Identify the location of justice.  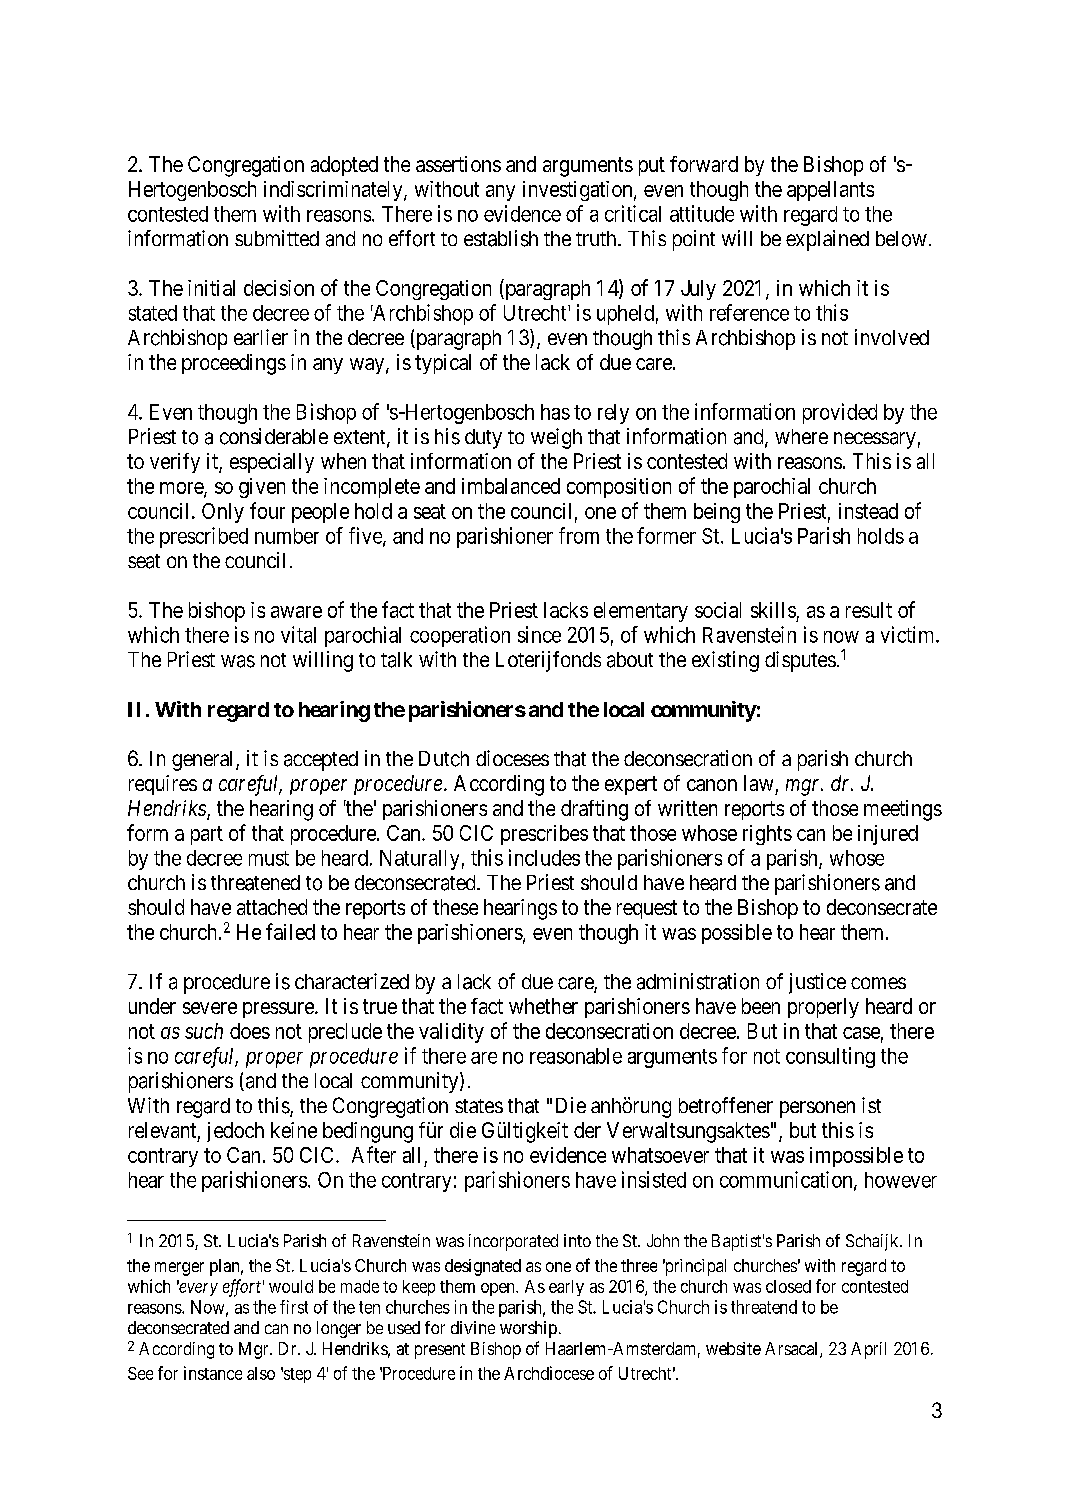
(817, 983).
